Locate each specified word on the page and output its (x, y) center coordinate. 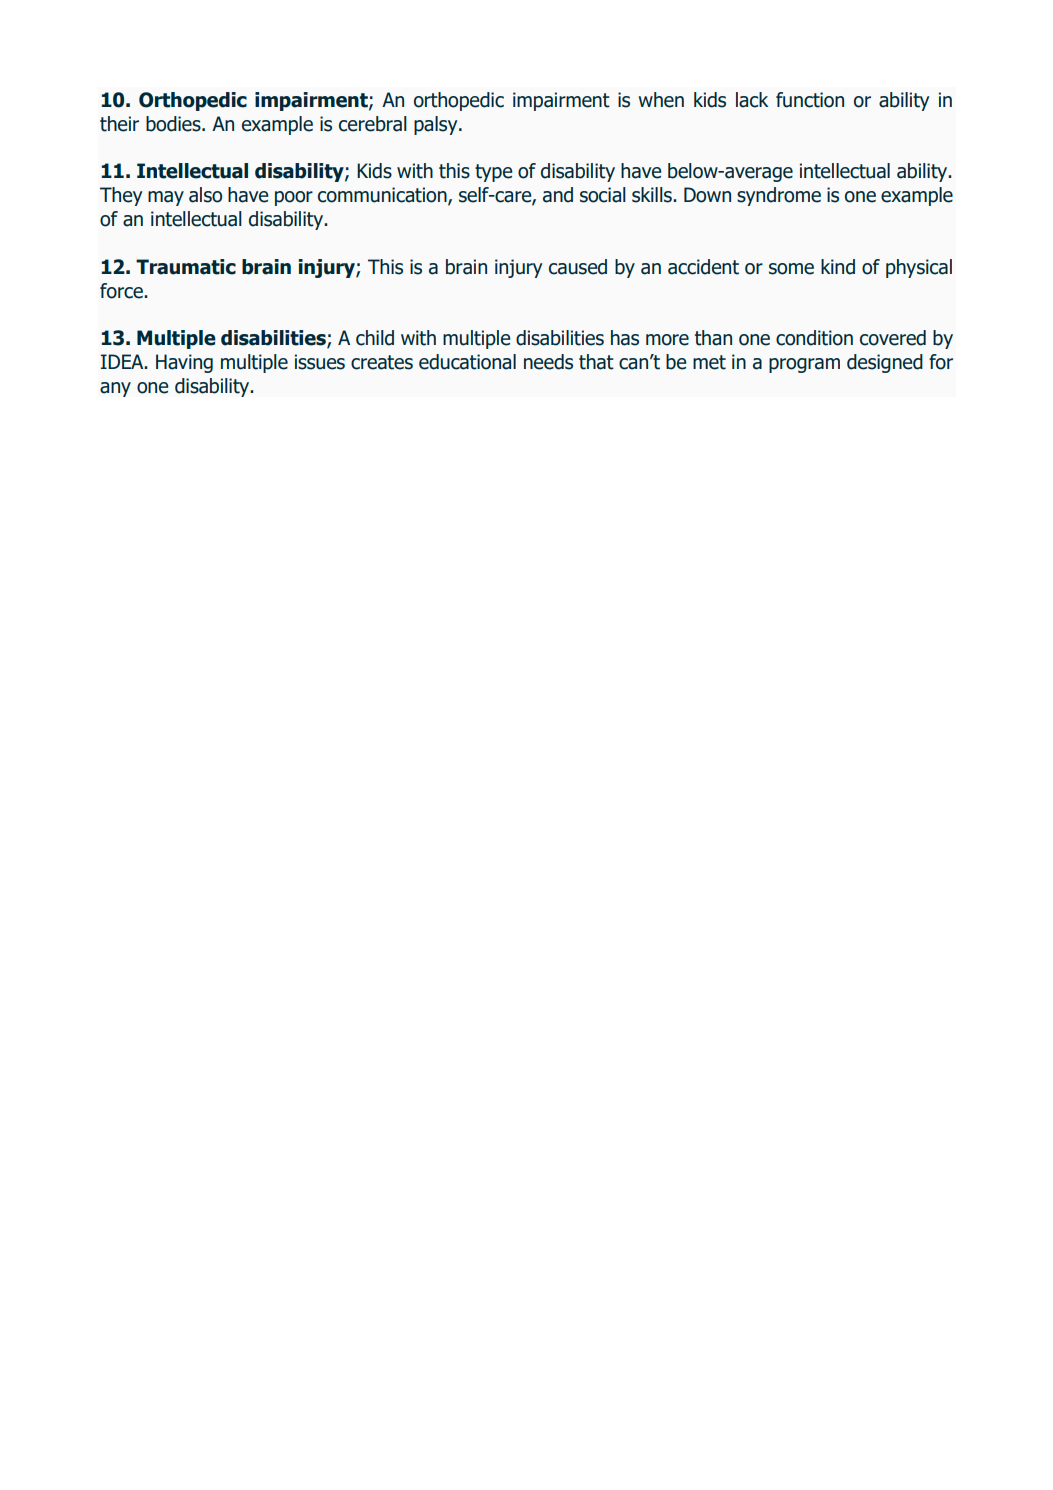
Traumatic (186, 267)
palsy (437, 125)
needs (548, 362)
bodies (174, 124)
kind (838, 267)
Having (184, 363)
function (810, 100)
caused (578, 267)
